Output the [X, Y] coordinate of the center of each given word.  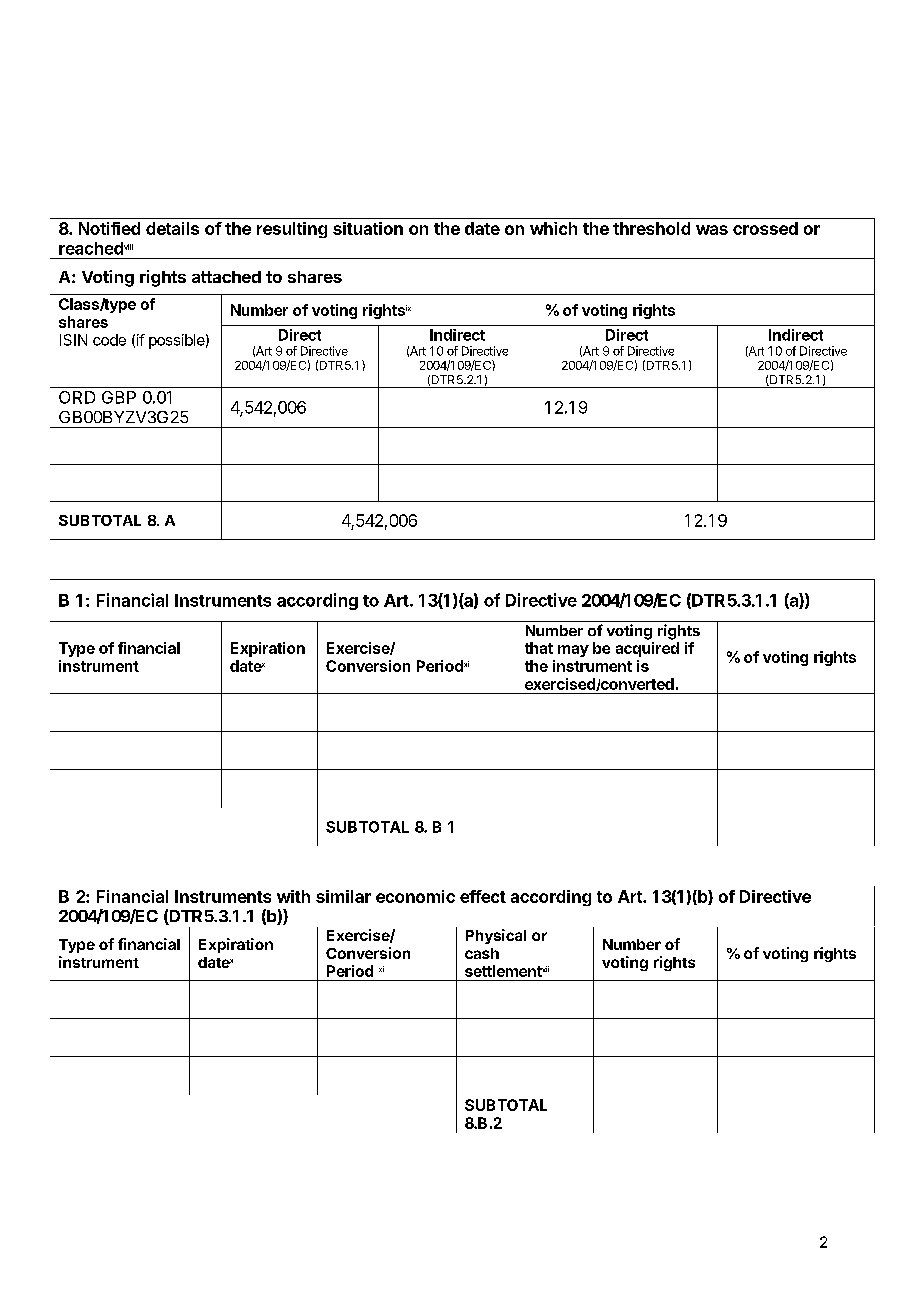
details [172, 228]
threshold [651, 228]
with [293, 896]
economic [415, 896]
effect [483, 896]
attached [226, 277]
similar [343, 896]
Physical [496, 936]
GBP [119, 397]
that [539, 648]
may [573, 651]
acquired [647, 649]
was [712, 230]
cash [482, 953]
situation [368, 228]
